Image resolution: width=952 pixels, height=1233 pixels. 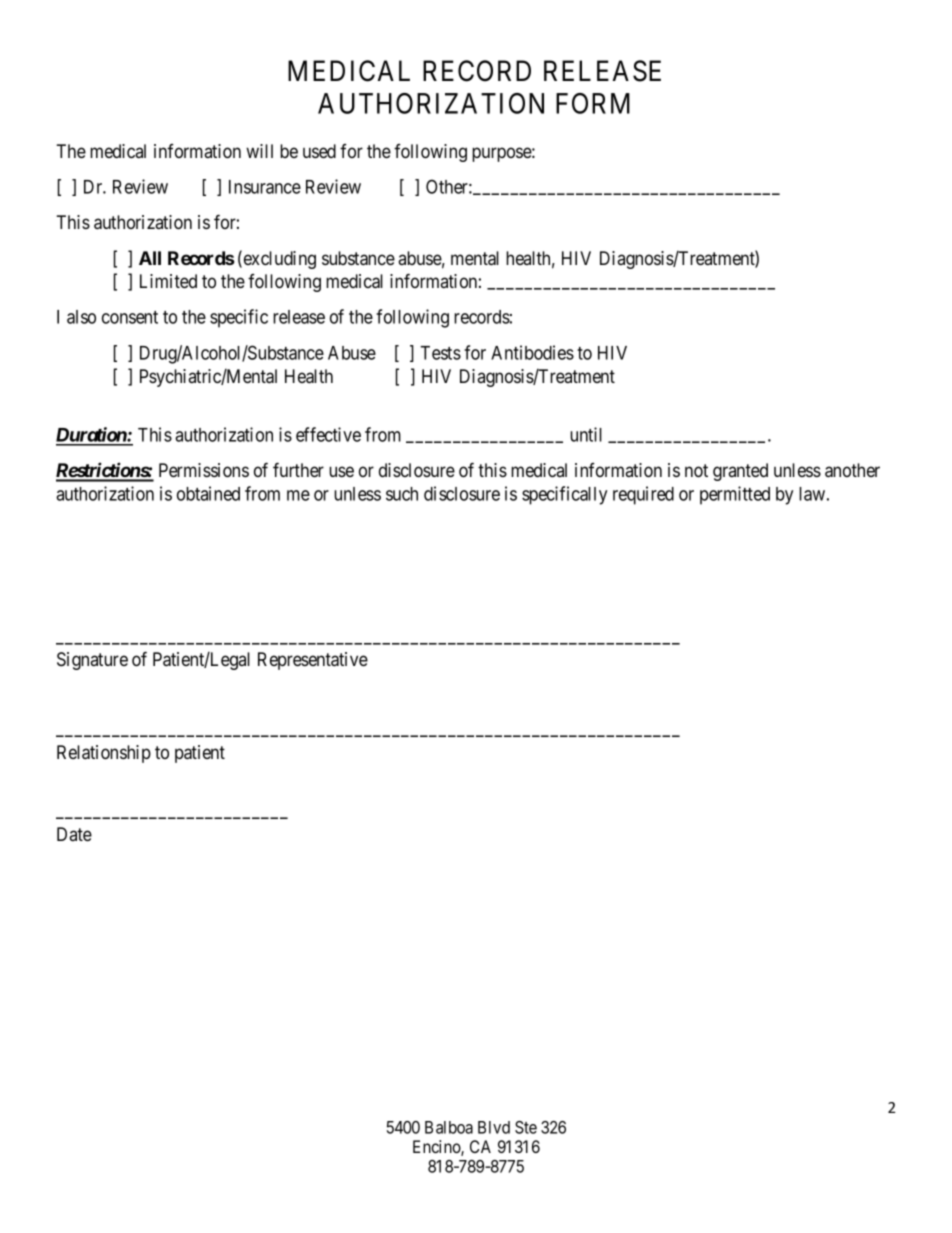 What do you see at coordinates (526, 1127) in the image?
I see `Ste` at bounding box center [526, 1127].
